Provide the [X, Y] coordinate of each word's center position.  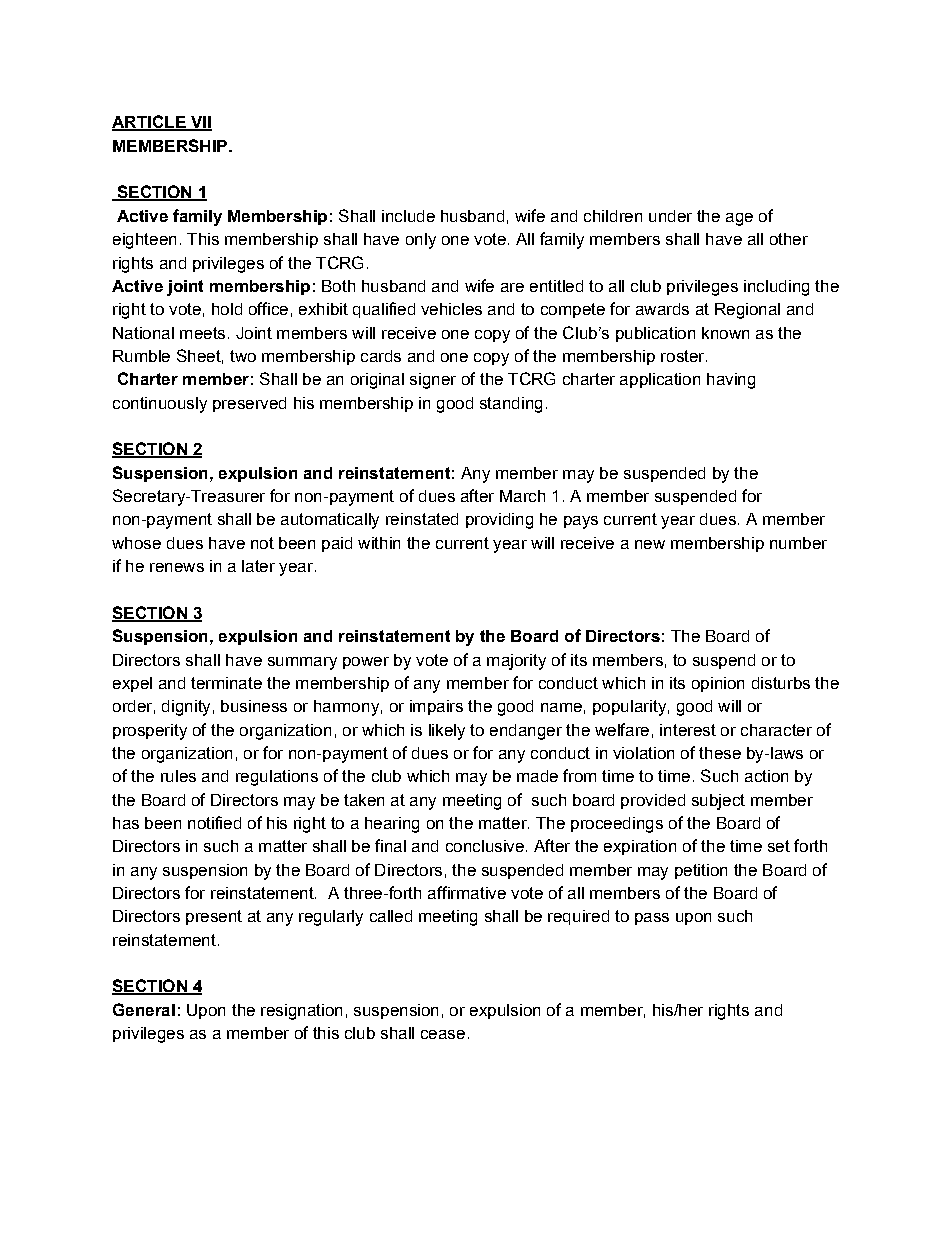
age [739, 219]
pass [652, 919]
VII [200, 123]
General [144, 1009]
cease [443, 1034]
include [408, 216]
